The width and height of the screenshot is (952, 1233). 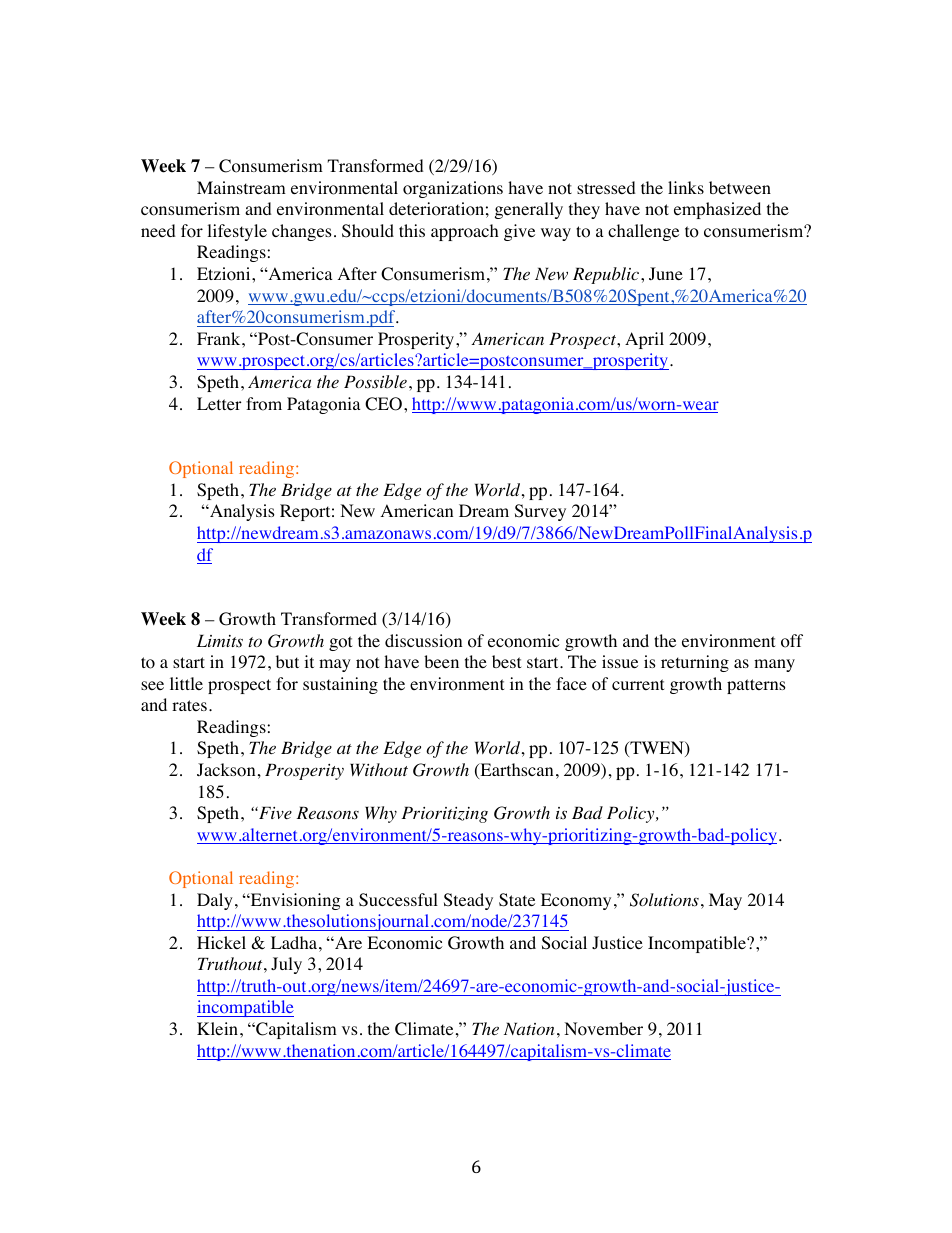 I want to click on approach, so click(x=465, y=232).
